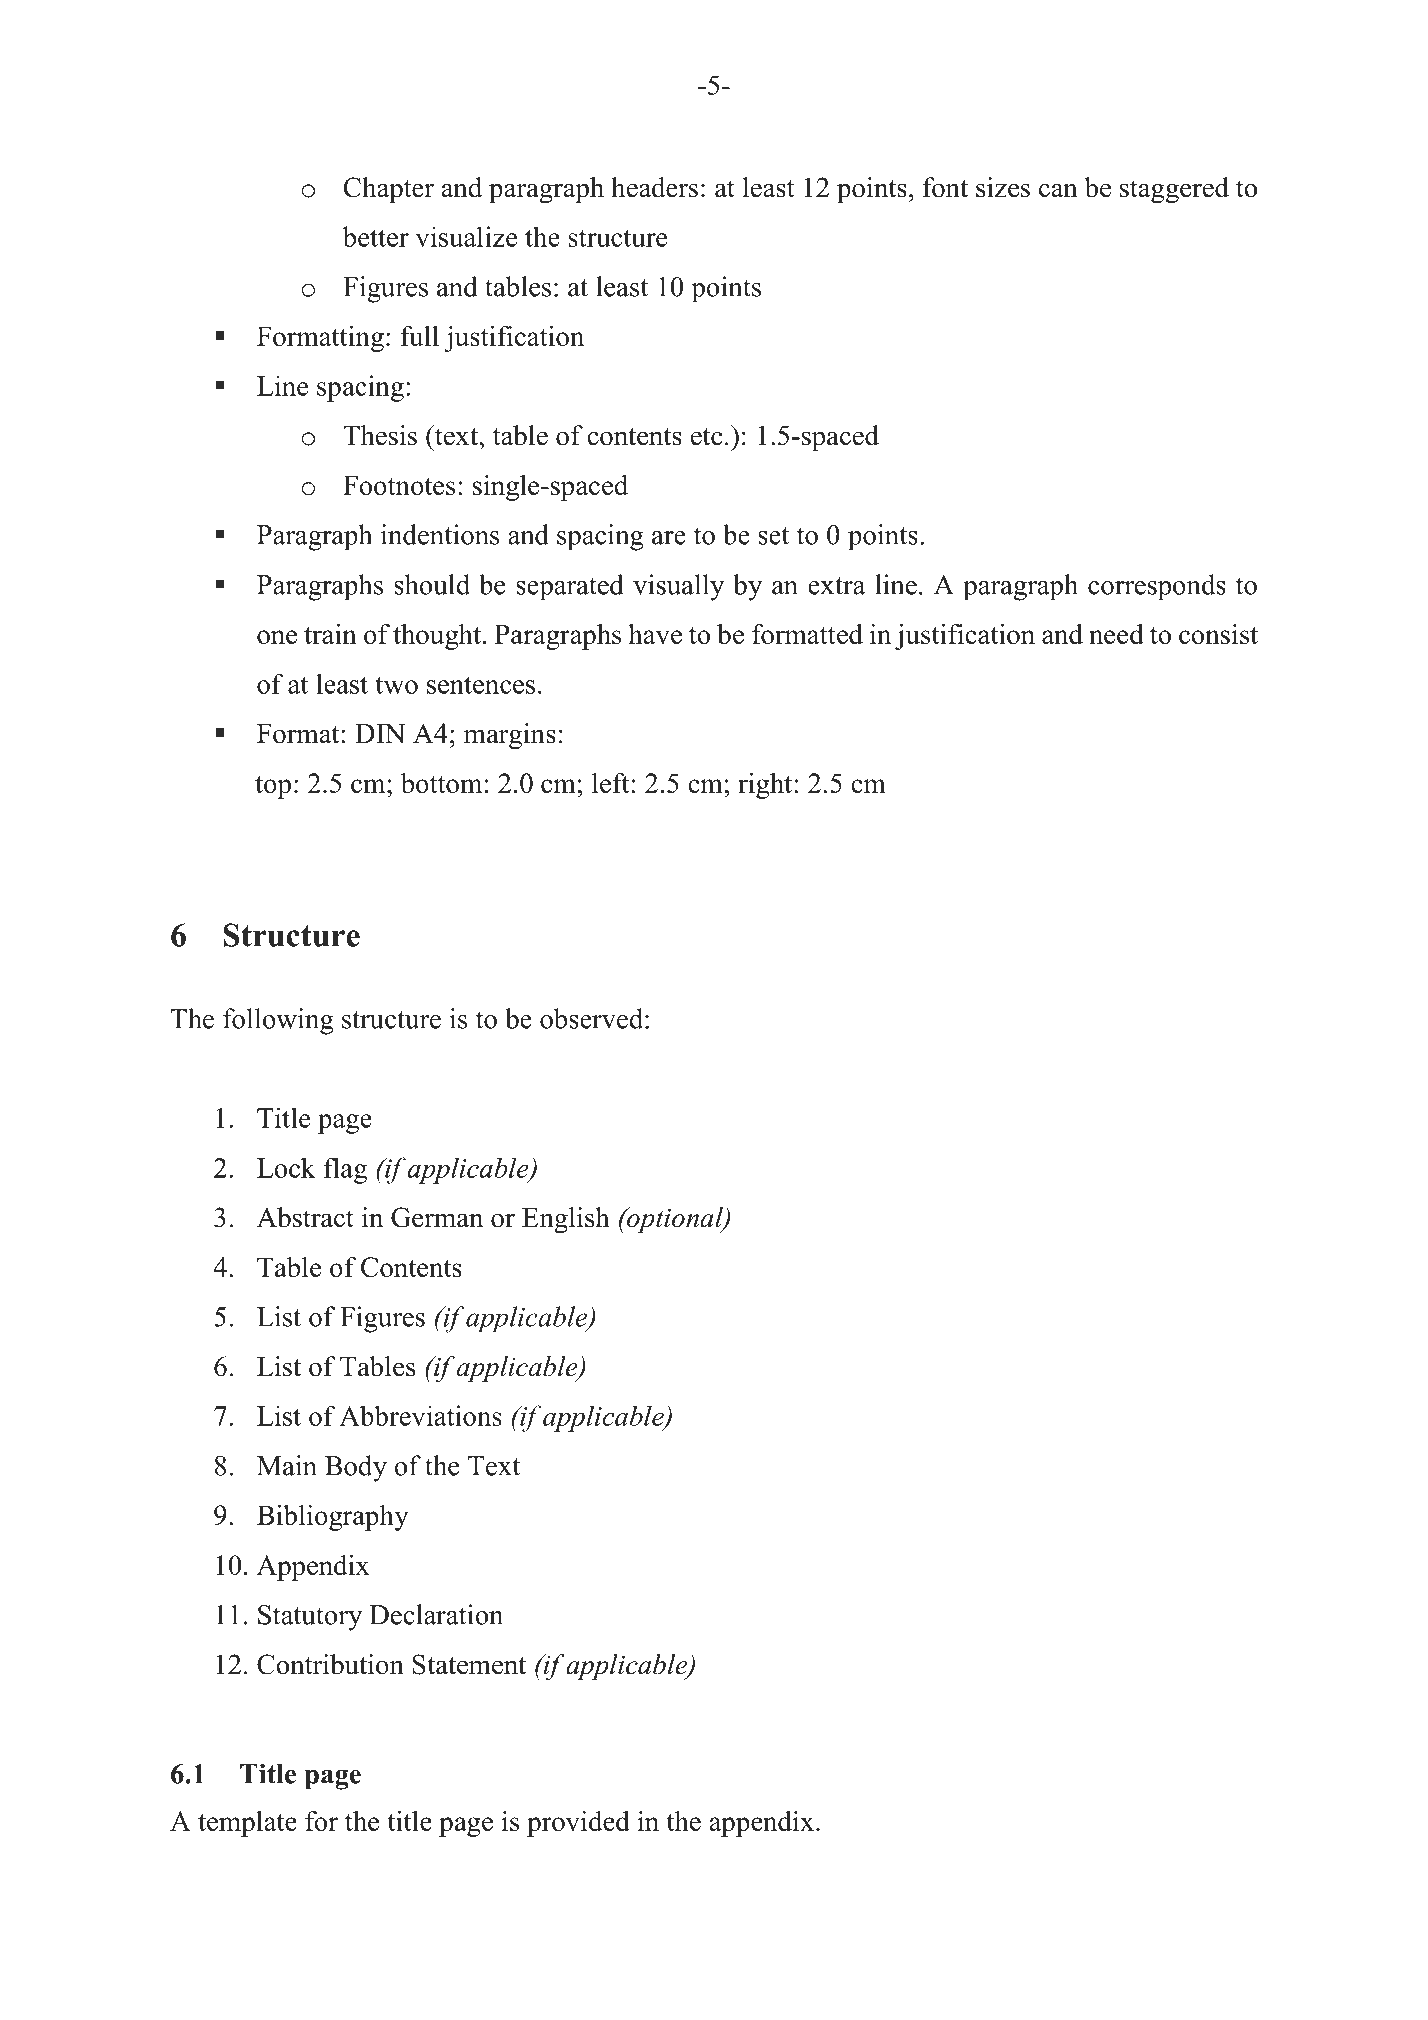 The height and width of the image is (2020, 1428). Describe the element at coordinates (593, 1018) in the image. I see `observed` at that location.
